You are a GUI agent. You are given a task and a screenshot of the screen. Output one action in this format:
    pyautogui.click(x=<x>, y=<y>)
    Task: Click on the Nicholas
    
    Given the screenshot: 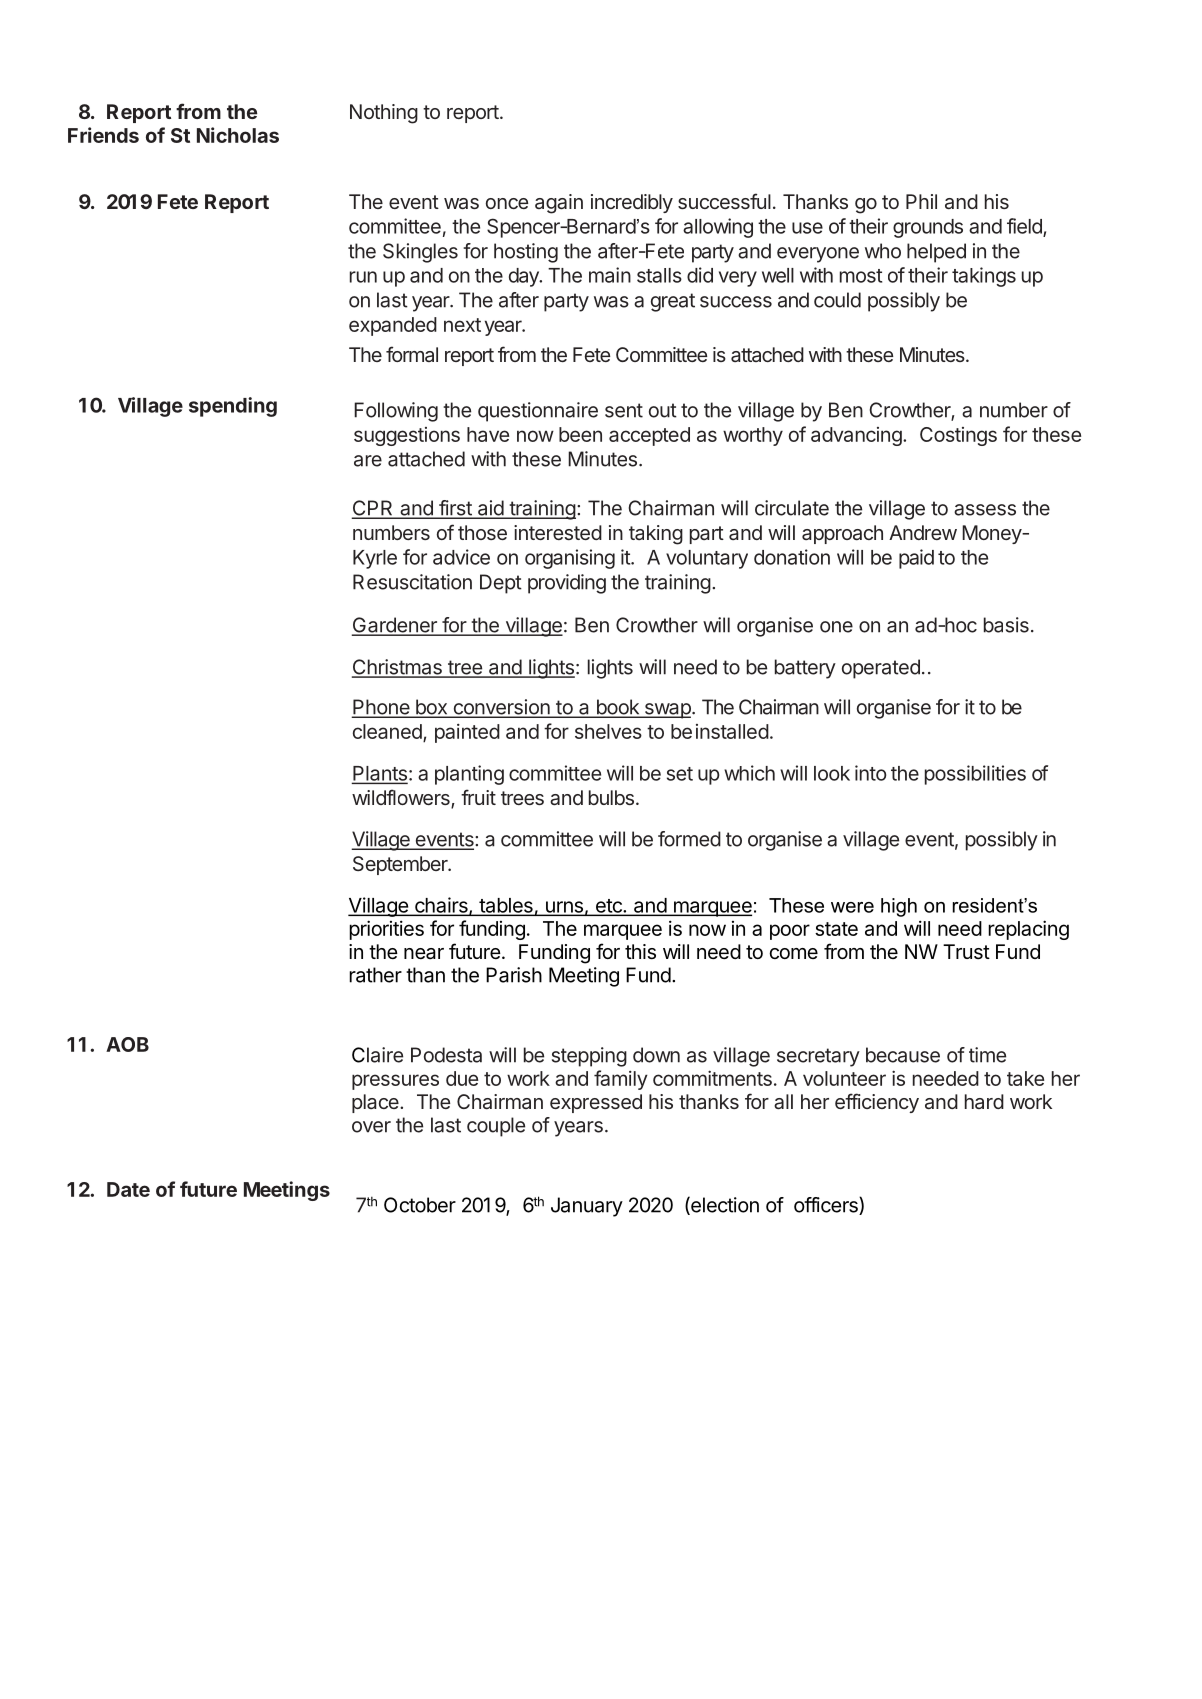 What is the action you would take?
    pyautogui.click(x=238, y=135)
